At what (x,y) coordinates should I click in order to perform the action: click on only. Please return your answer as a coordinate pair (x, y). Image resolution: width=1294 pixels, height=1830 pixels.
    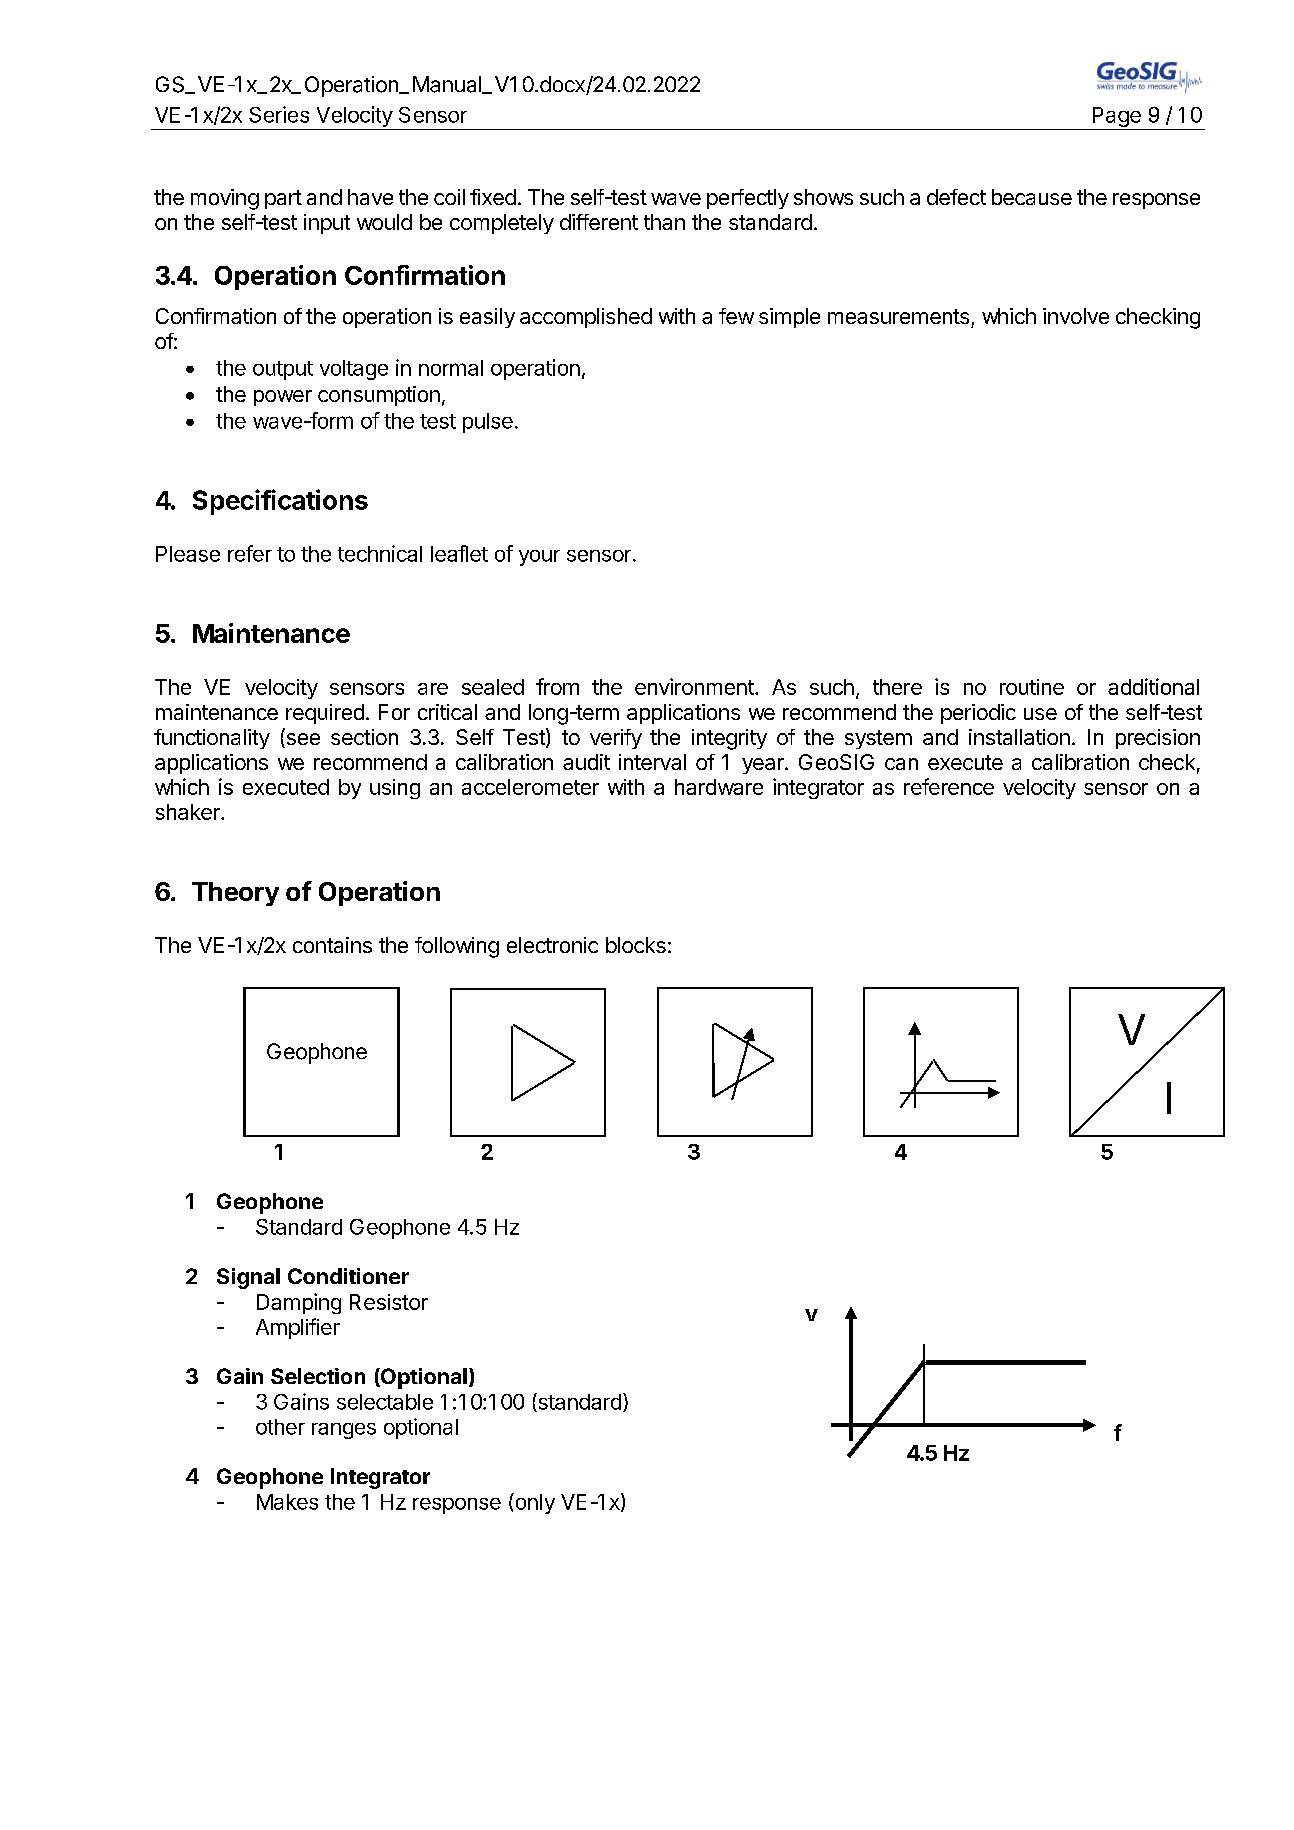
    Looking at the image, I should click on (534, 1503).
